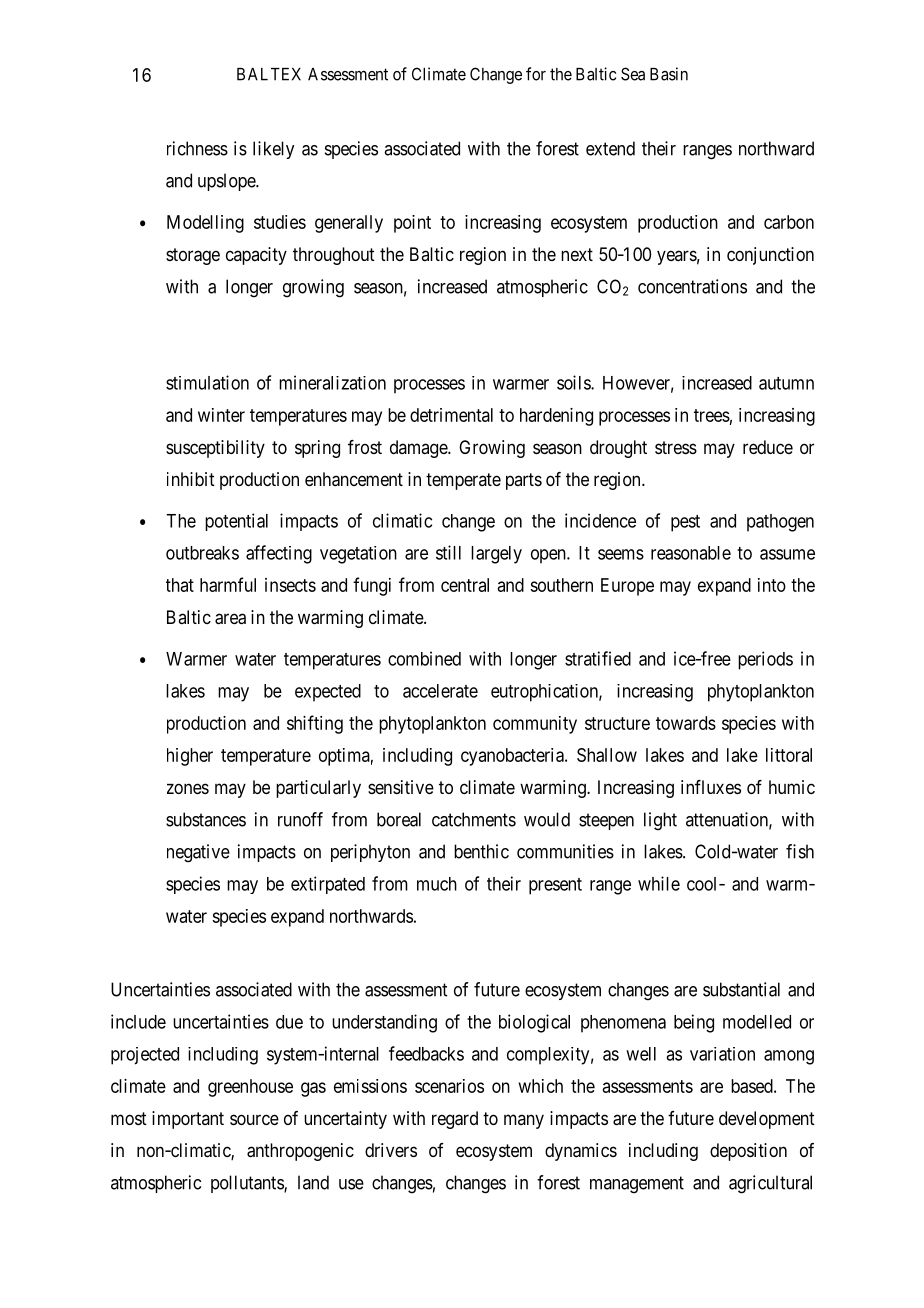 This screenshot has width=924, height=1308. I want to click on stress, so click(676, 447).
